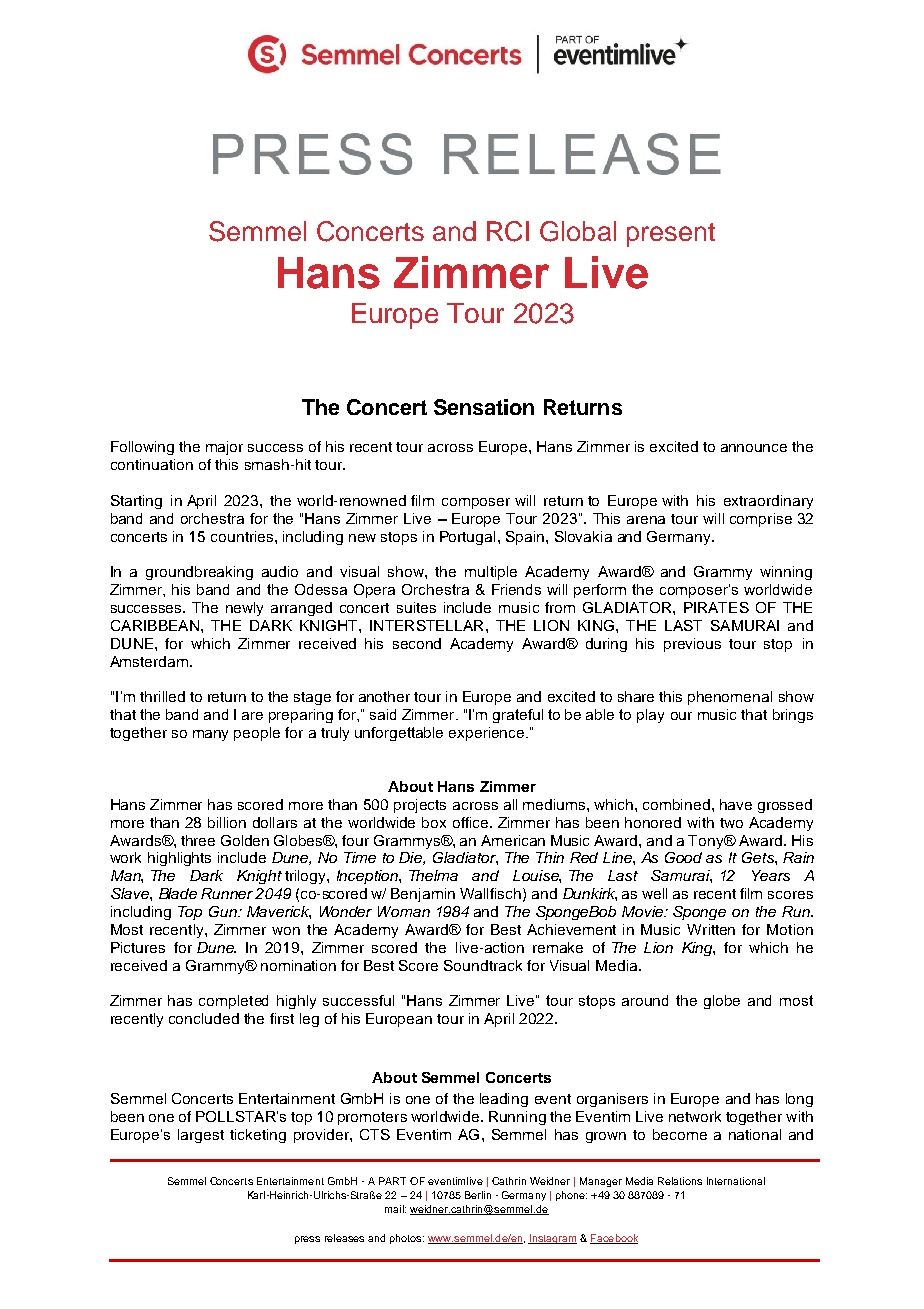 This document has width=924, height=1309. What do you see at coordinates (433, 875) in the document?
I see `Thelma` at bounding box center [433, 875].
